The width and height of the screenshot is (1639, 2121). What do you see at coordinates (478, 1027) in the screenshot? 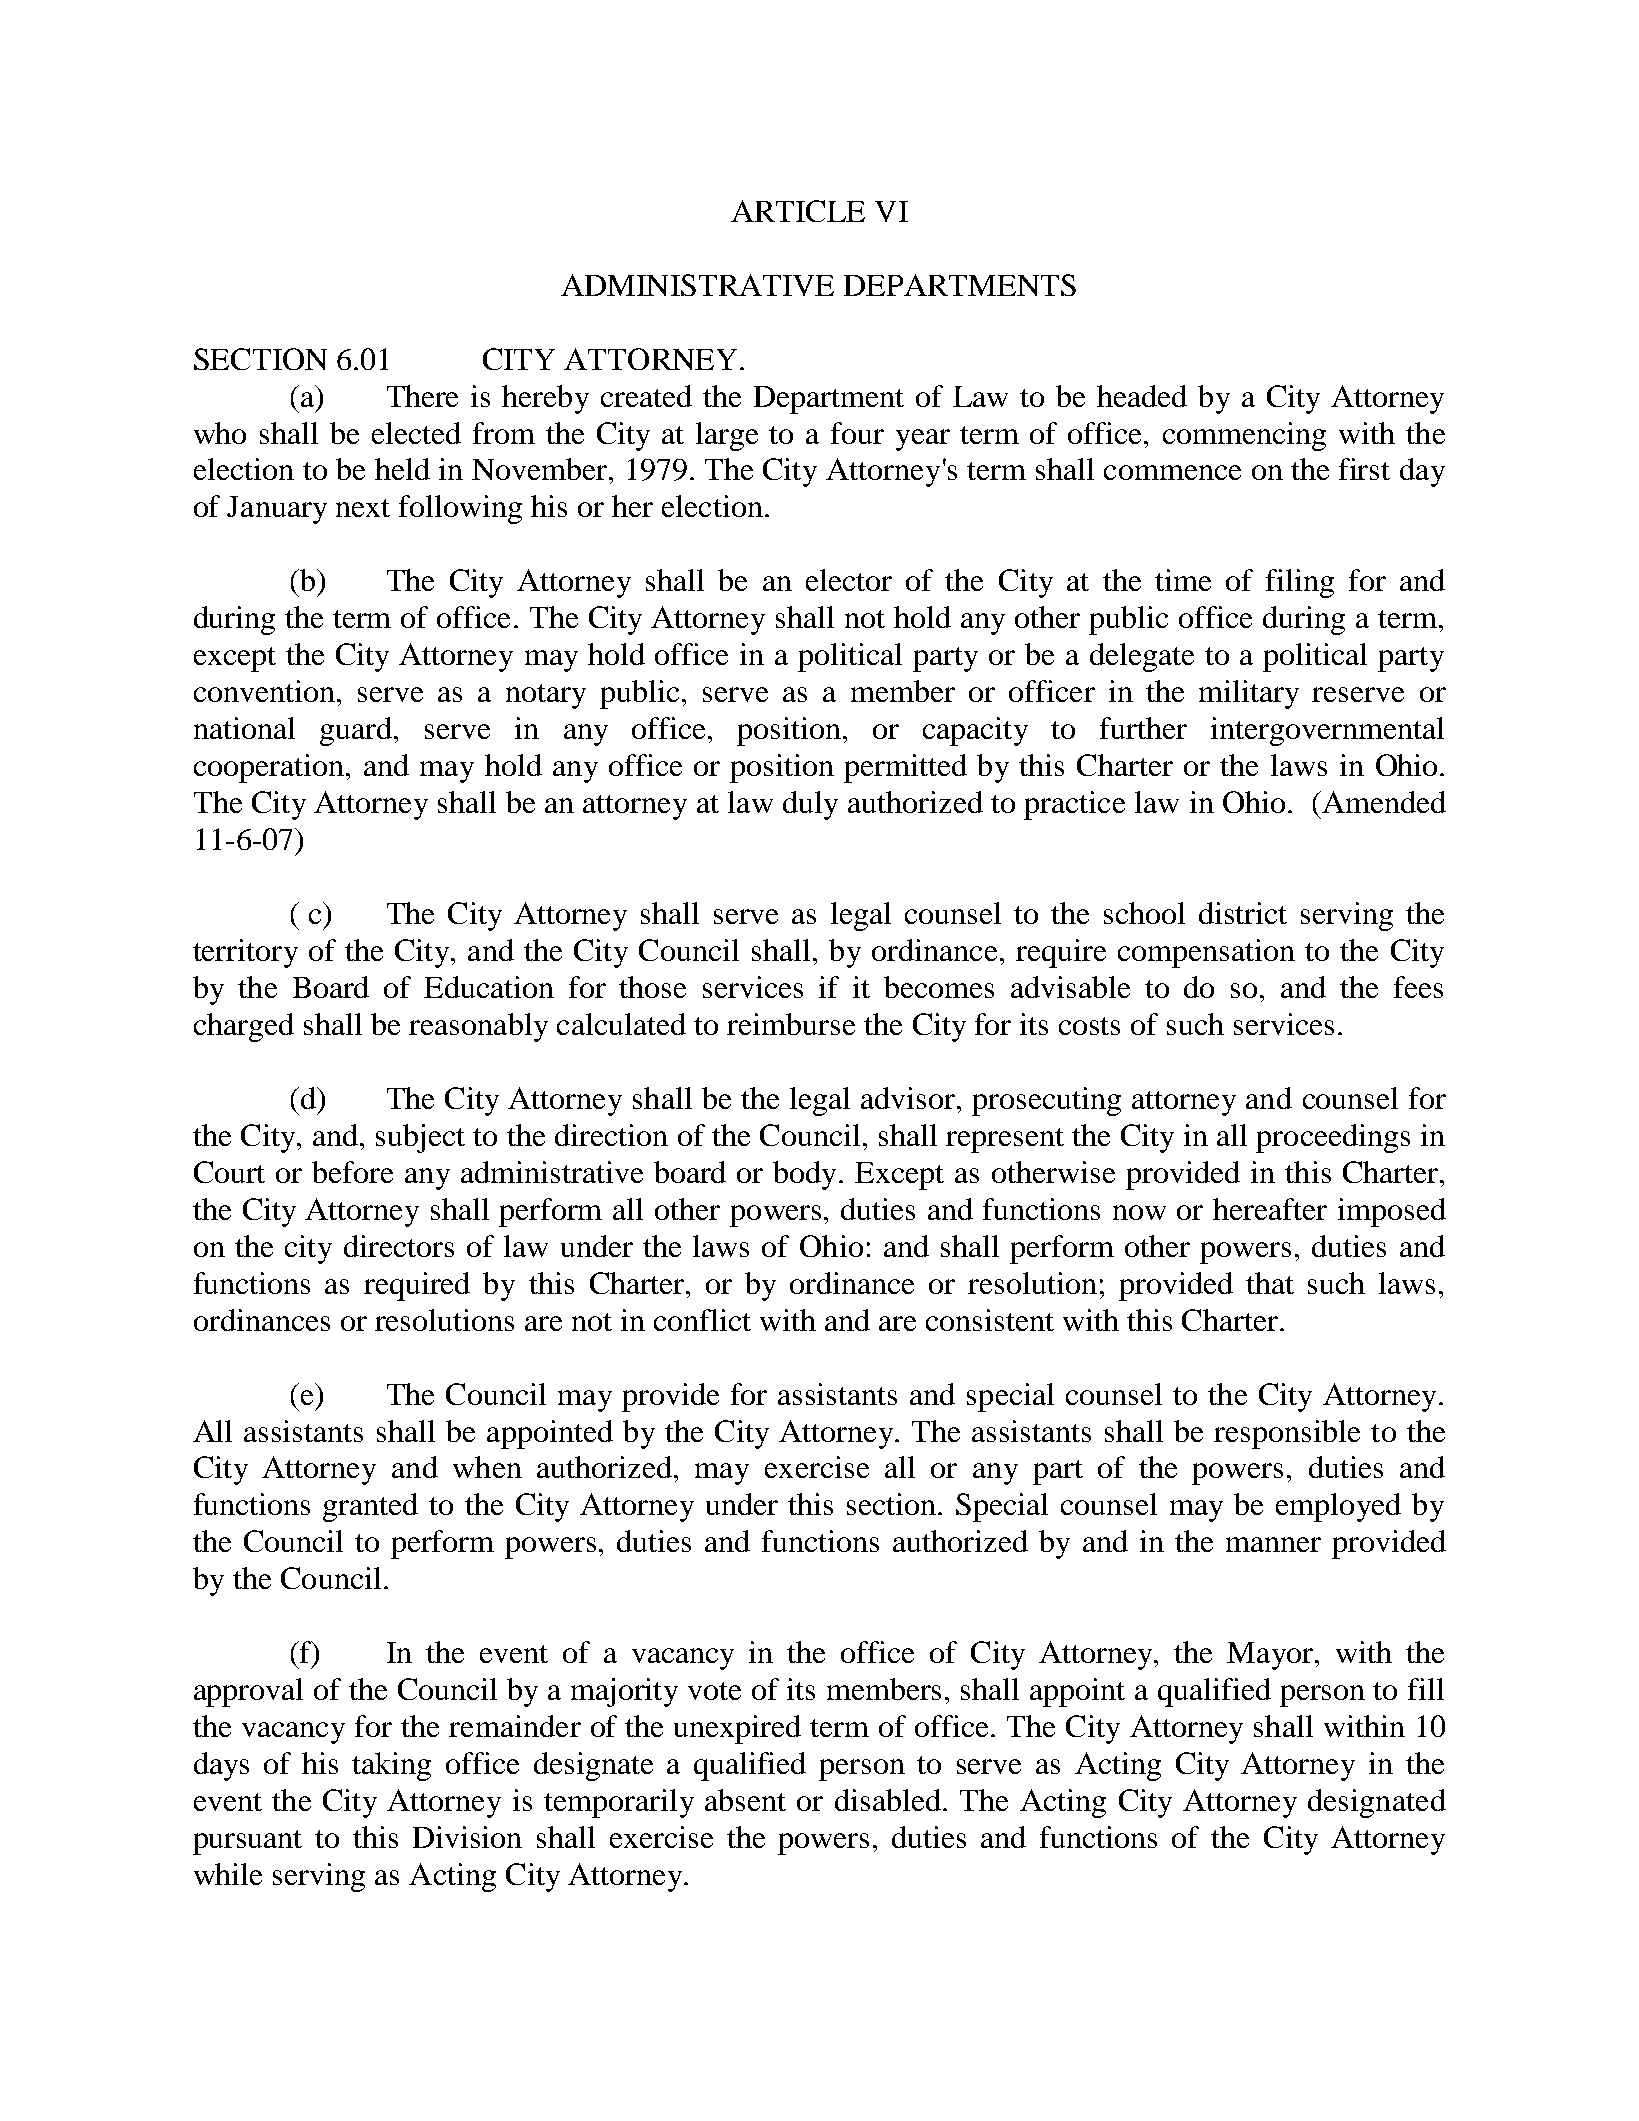
I see `reasonably` at bounding box center [478, 1027].
